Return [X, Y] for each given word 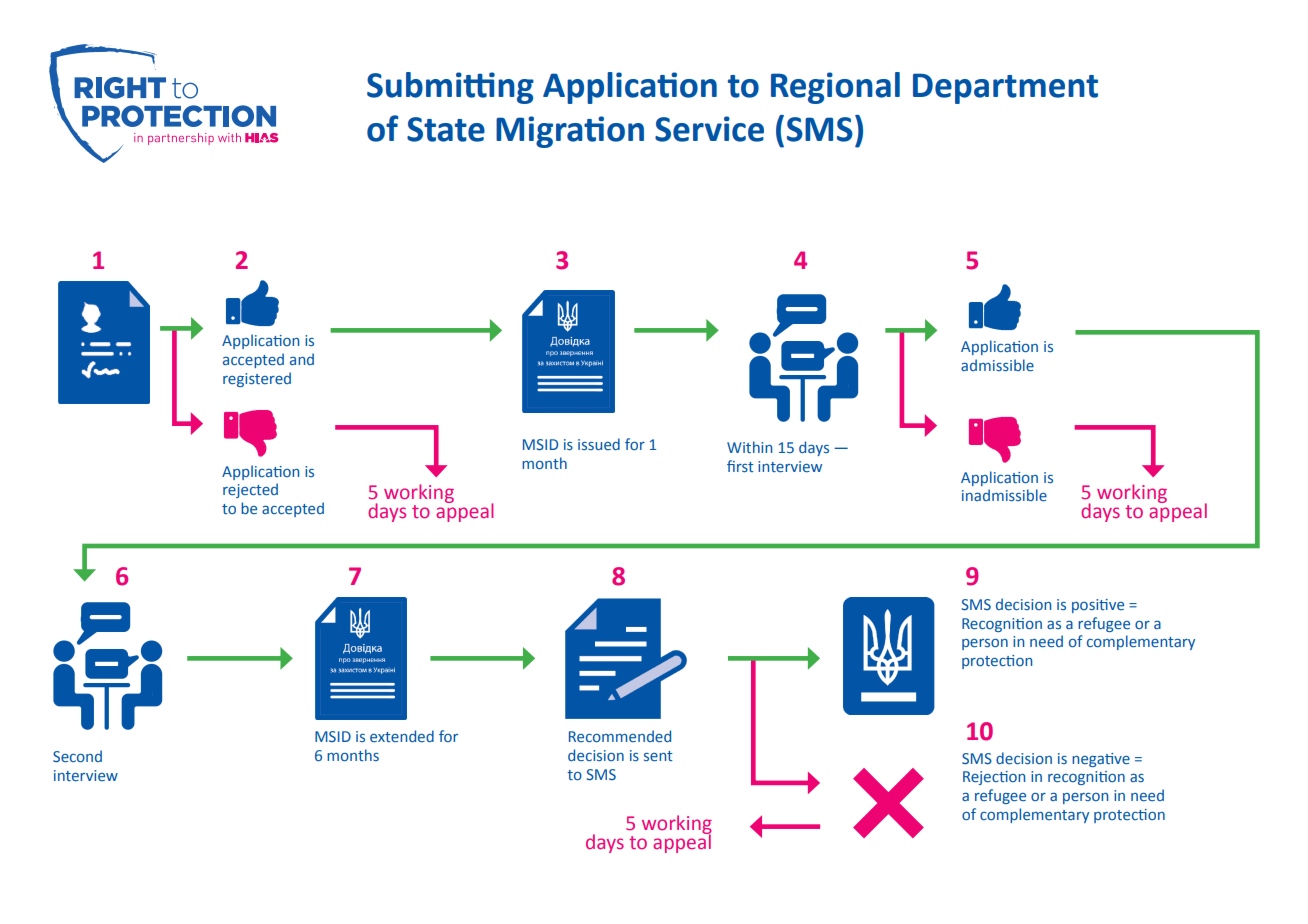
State [446, 129]
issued [599, 444]
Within [749, 447]
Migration [570, 132]
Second [77, 756]
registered [257, 379]
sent [658, 756]
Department [1005, 88]
